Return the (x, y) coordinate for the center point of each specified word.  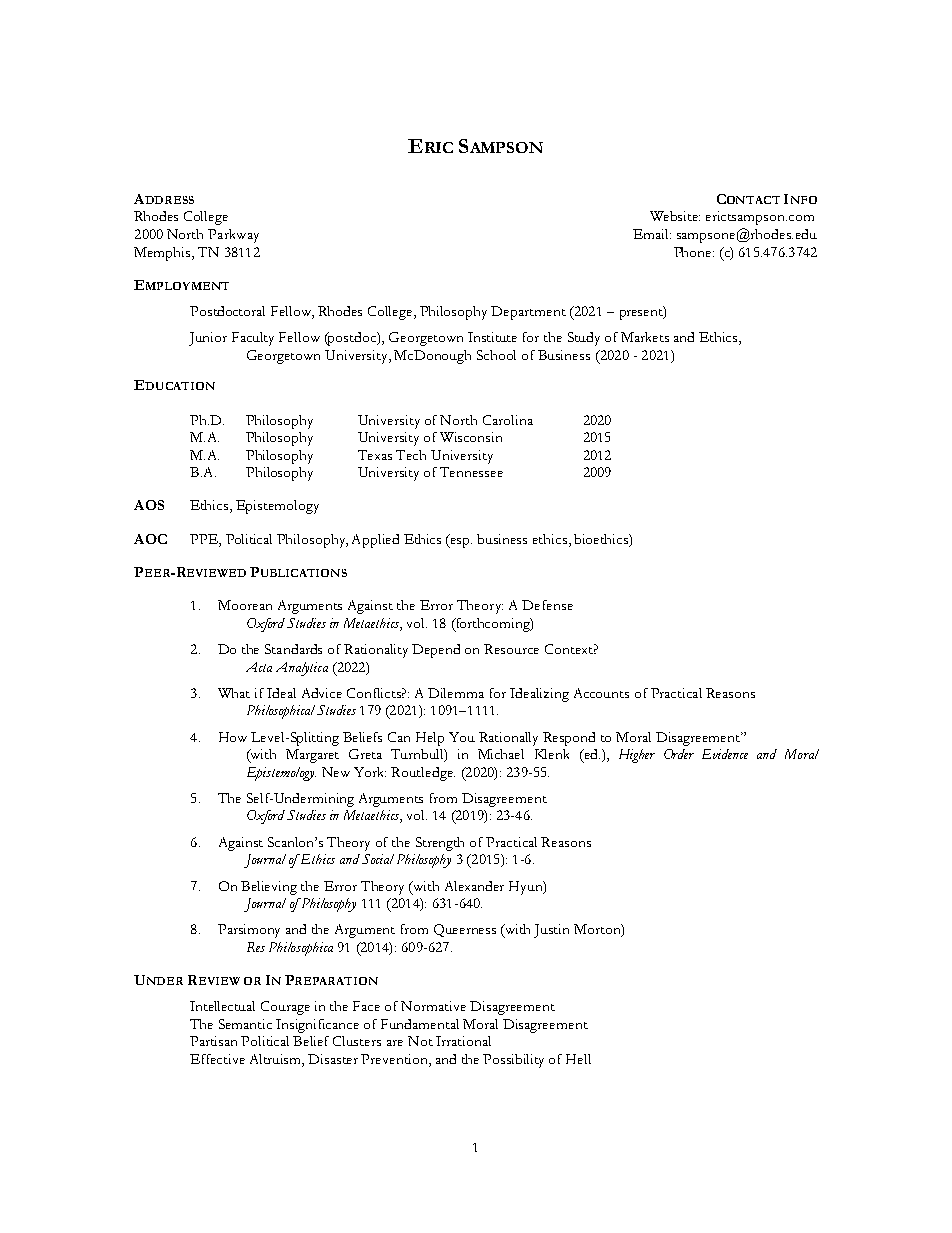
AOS (149, 505)
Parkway (233, 236)
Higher (637, 756)
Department (528, 313)
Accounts (601, 693)
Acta (259, 667)
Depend (436, 651)
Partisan (213, 1041)
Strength (440, 844)
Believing (269, 888)
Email (652, 234)
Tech (411, 455)
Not (420, 1041)
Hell (578, 1059)
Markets (645, 337)
